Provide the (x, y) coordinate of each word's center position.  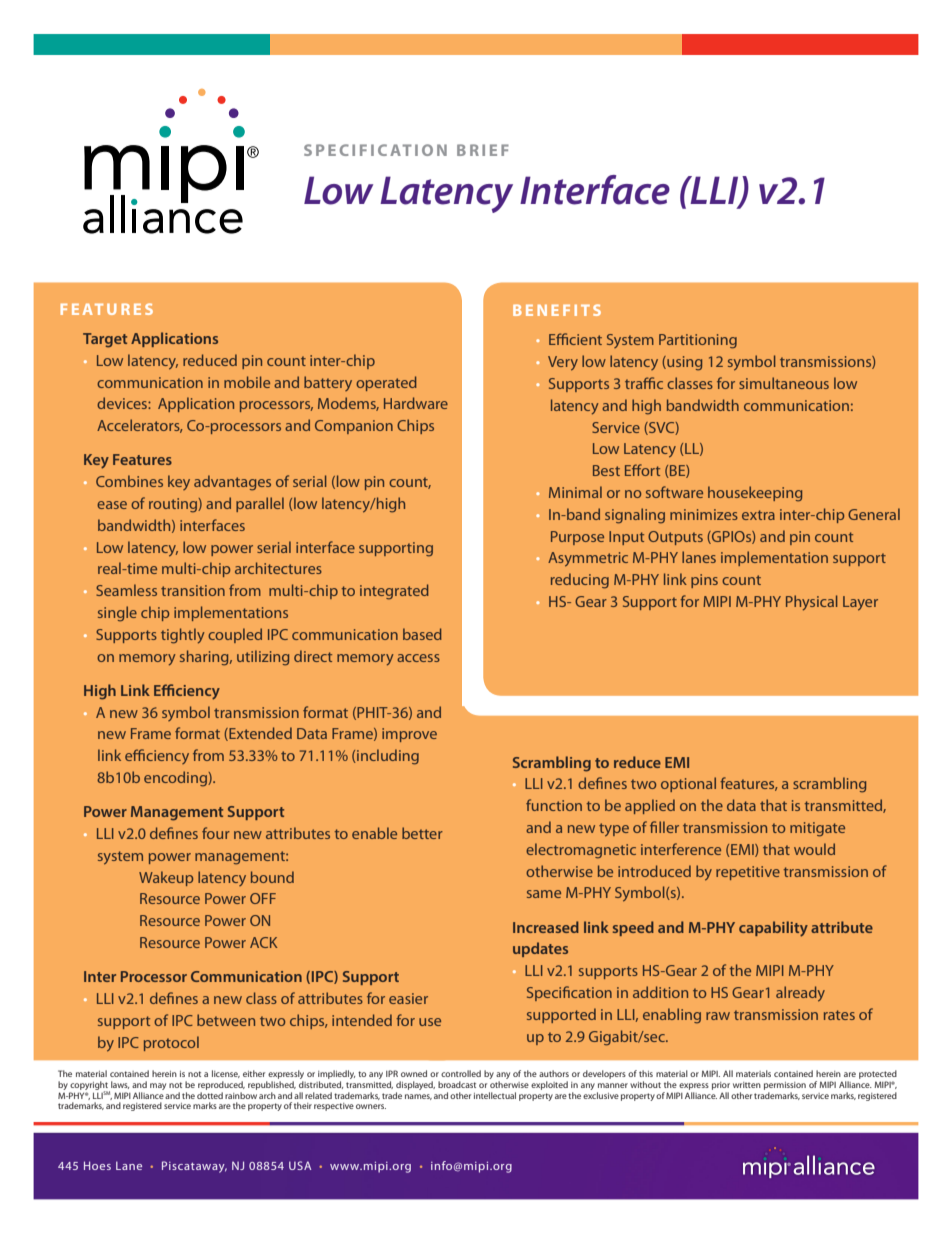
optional (688, 784)
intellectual (495, 1095)
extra (758, 515)
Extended (259, 734)
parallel (260, 504)
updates (540, 949)
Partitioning (698, 341)
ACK (264, 942)
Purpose (577, 538)
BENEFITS (557, 310)
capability (773, 929)
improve (409, 735)
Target (105, 340)
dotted (210, 1094)
